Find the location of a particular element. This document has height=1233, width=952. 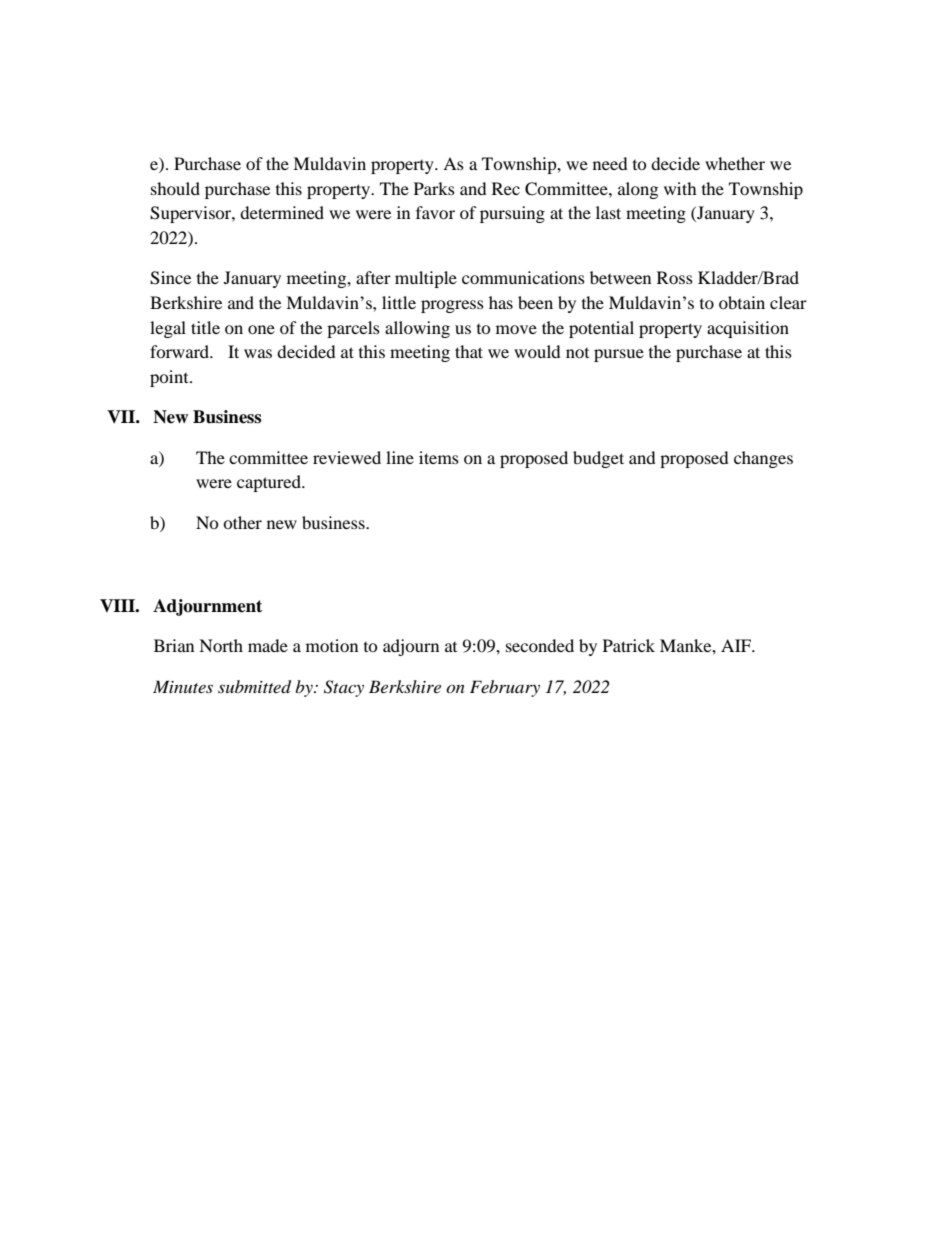

items is located at coordinates (439, 457).
